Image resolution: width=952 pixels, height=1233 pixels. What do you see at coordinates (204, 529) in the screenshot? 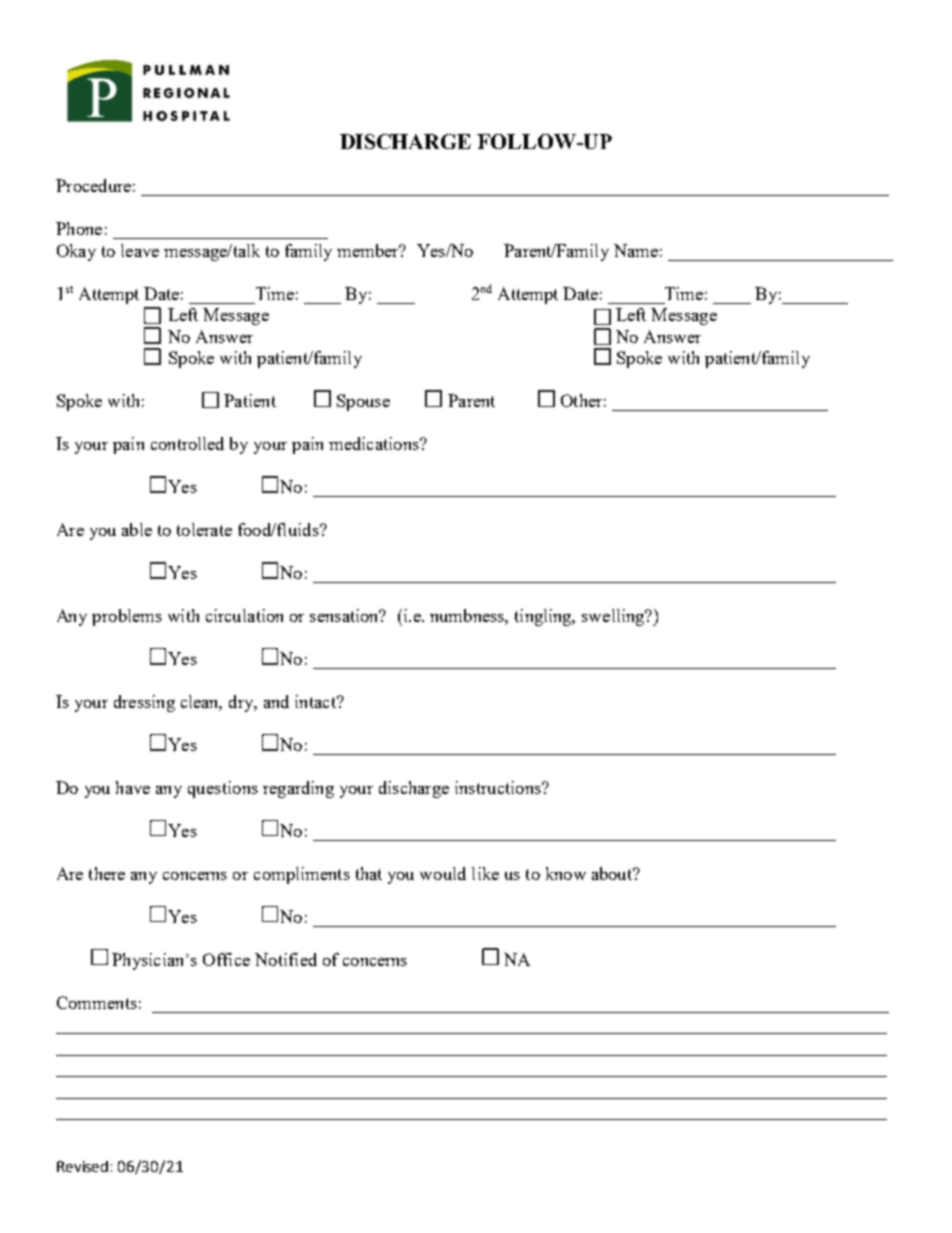
I see `tolerate` at bounding box center [204, 529].
